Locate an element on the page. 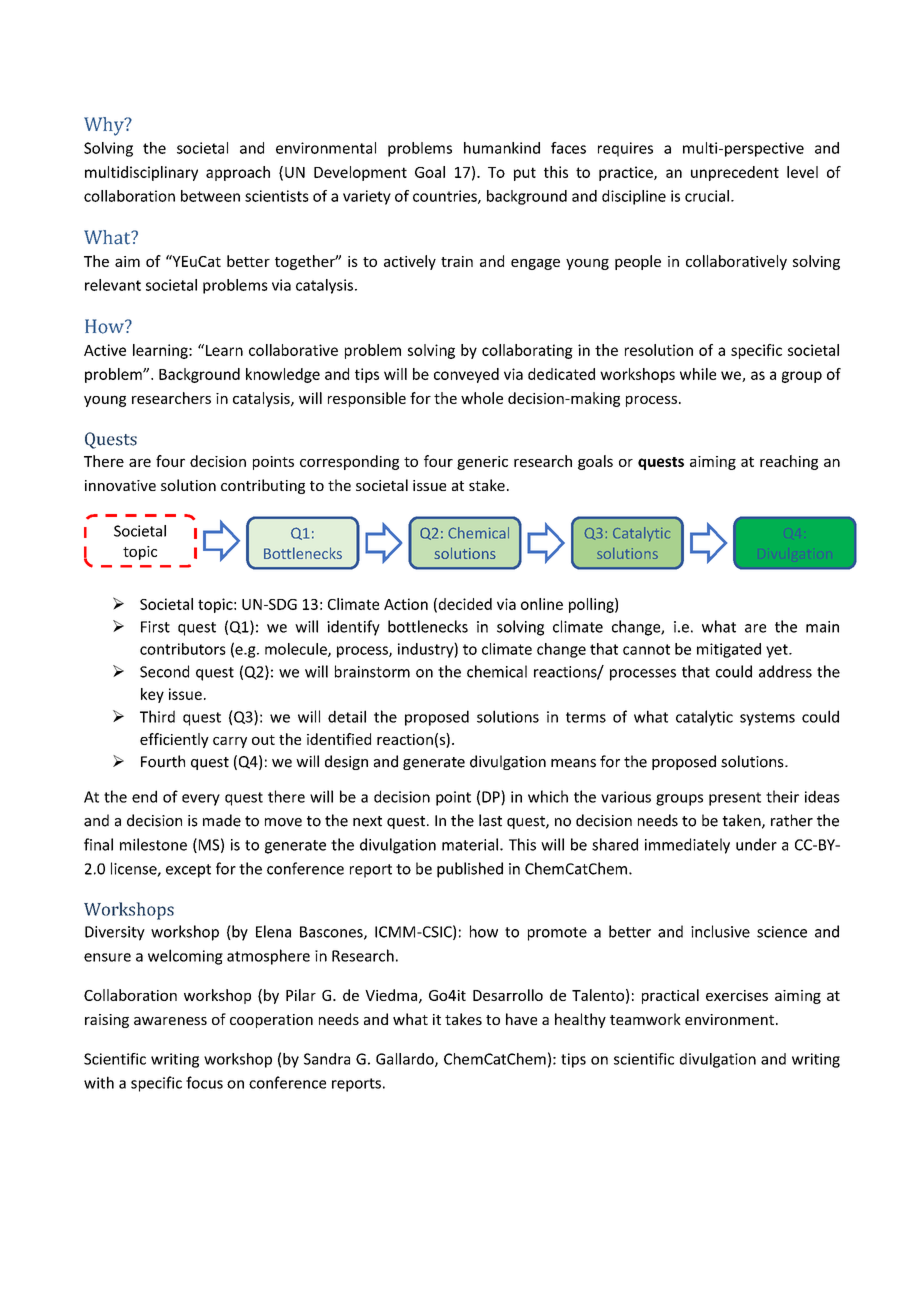  knowledge is located at coordinates (283, 375).
